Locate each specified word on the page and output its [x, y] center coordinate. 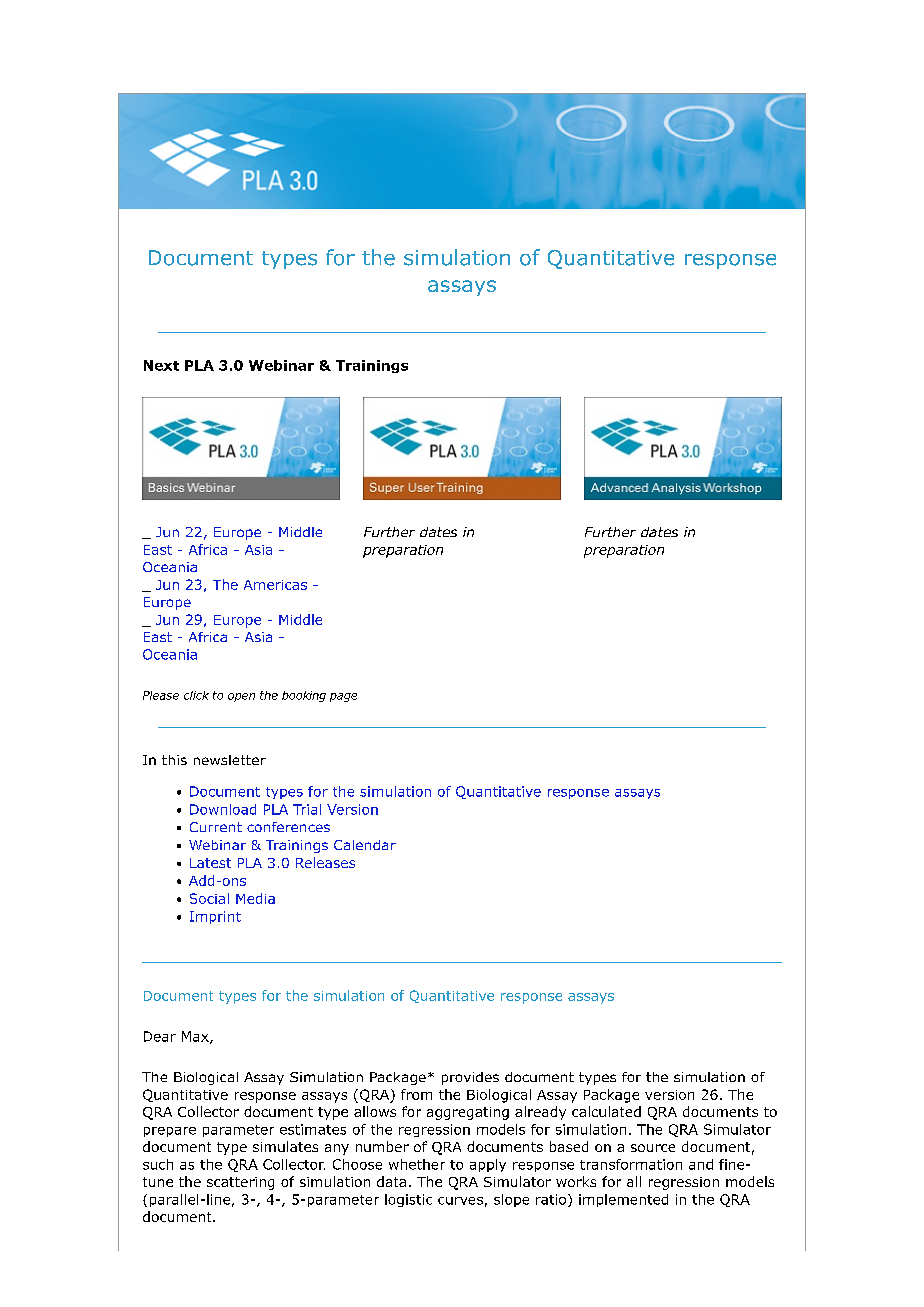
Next [161, 365]
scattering [240, 1183]
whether [417, 1164]
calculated [606, 1111]
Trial [307, 809]
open [241, 697]
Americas [275, 585]
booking [304, 696]
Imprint [215, 917]
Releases [325, 862]
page [343, 697]
